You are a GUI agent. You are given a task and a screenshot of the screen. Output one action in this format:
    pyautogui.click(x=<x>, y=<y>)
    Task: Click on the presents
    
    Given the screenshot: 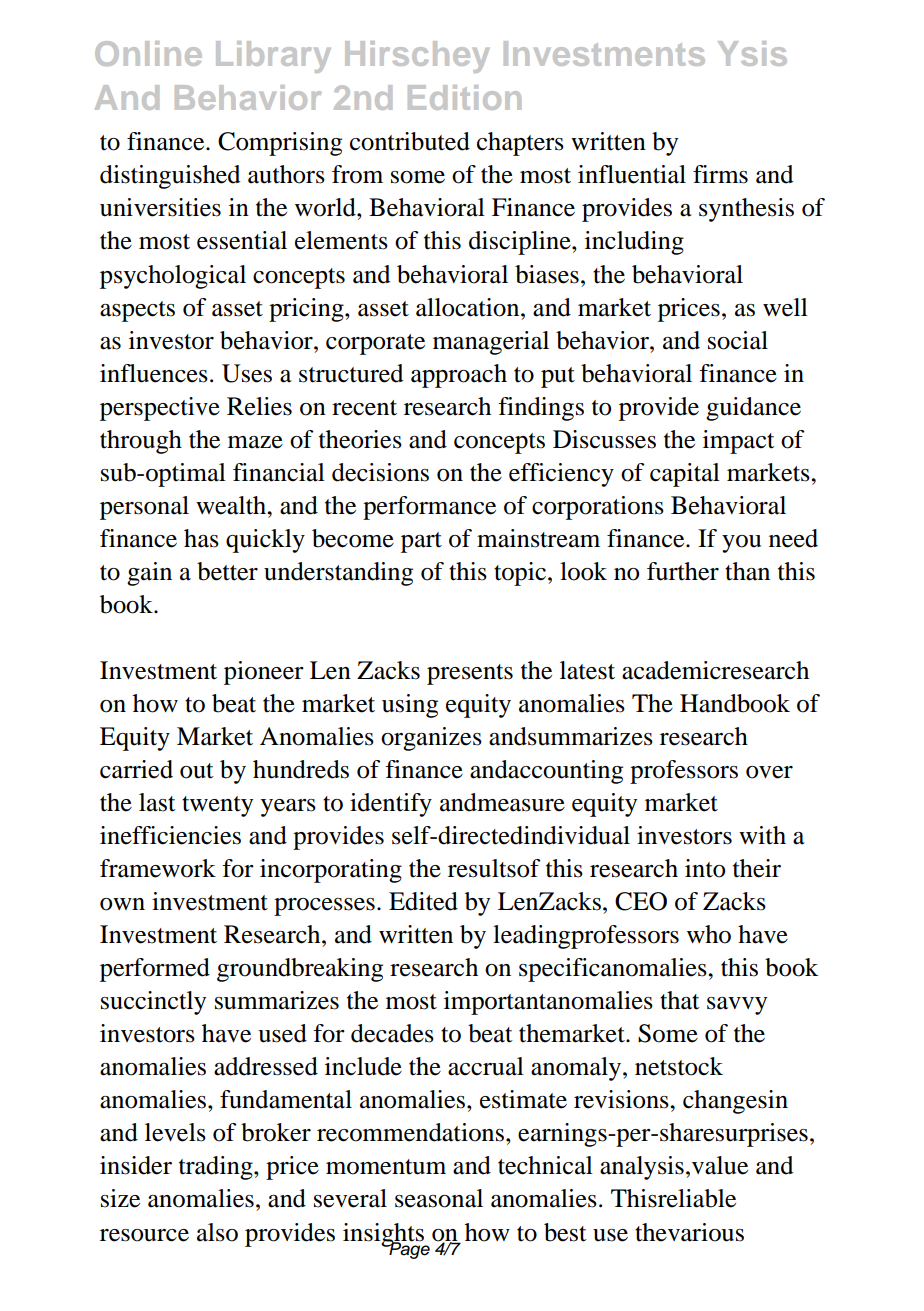 What is the action you would take?
    pyautogui.click(x=470, y=674)
